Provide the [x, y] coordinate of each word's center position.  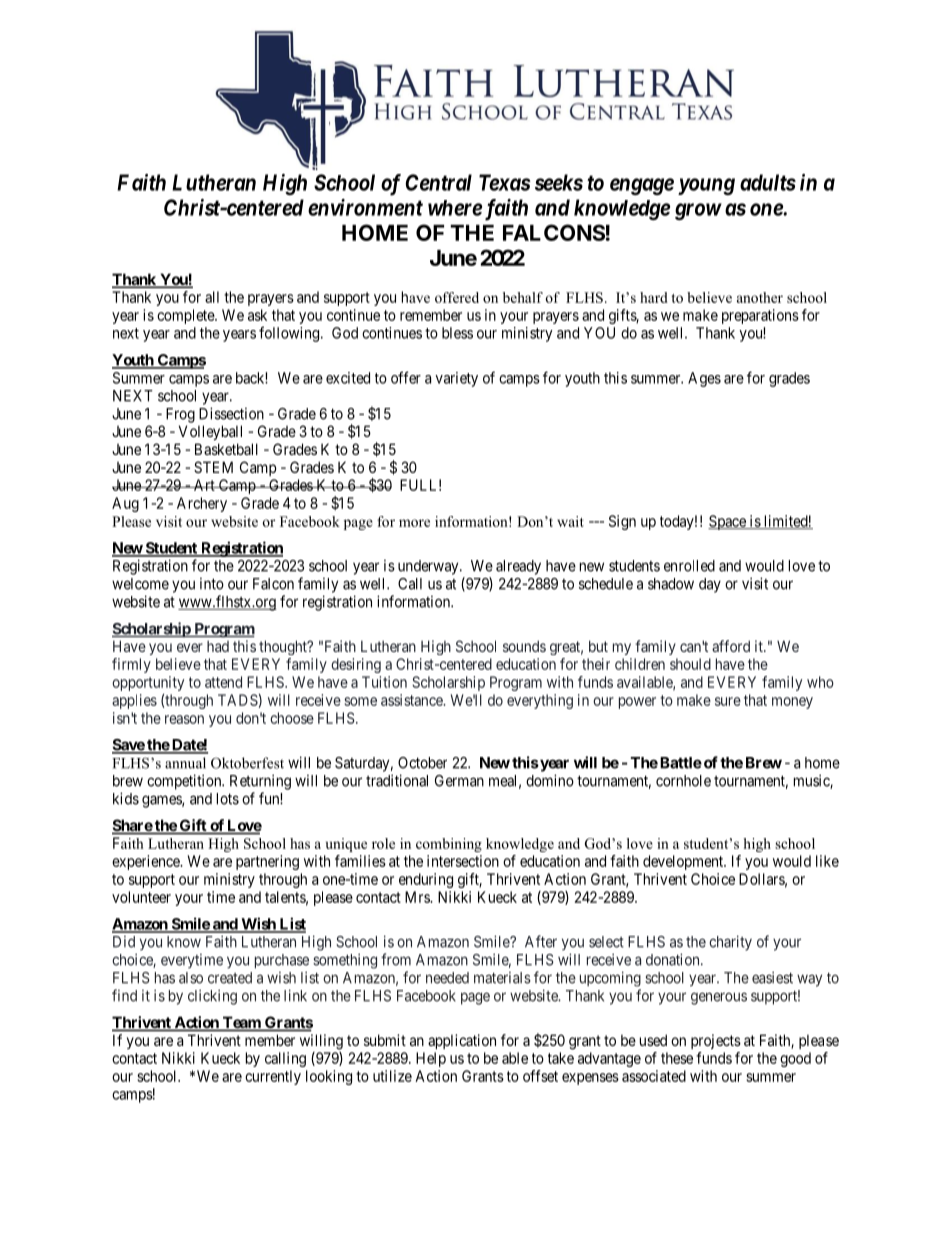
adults [768, 182]
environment [365, 207]
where [455, 208]
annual [185, 763]
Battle [681, 763]
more [414, 523]
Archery [202, 504]
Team [241, 1023]
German [459, 781]
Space [728, 522]
